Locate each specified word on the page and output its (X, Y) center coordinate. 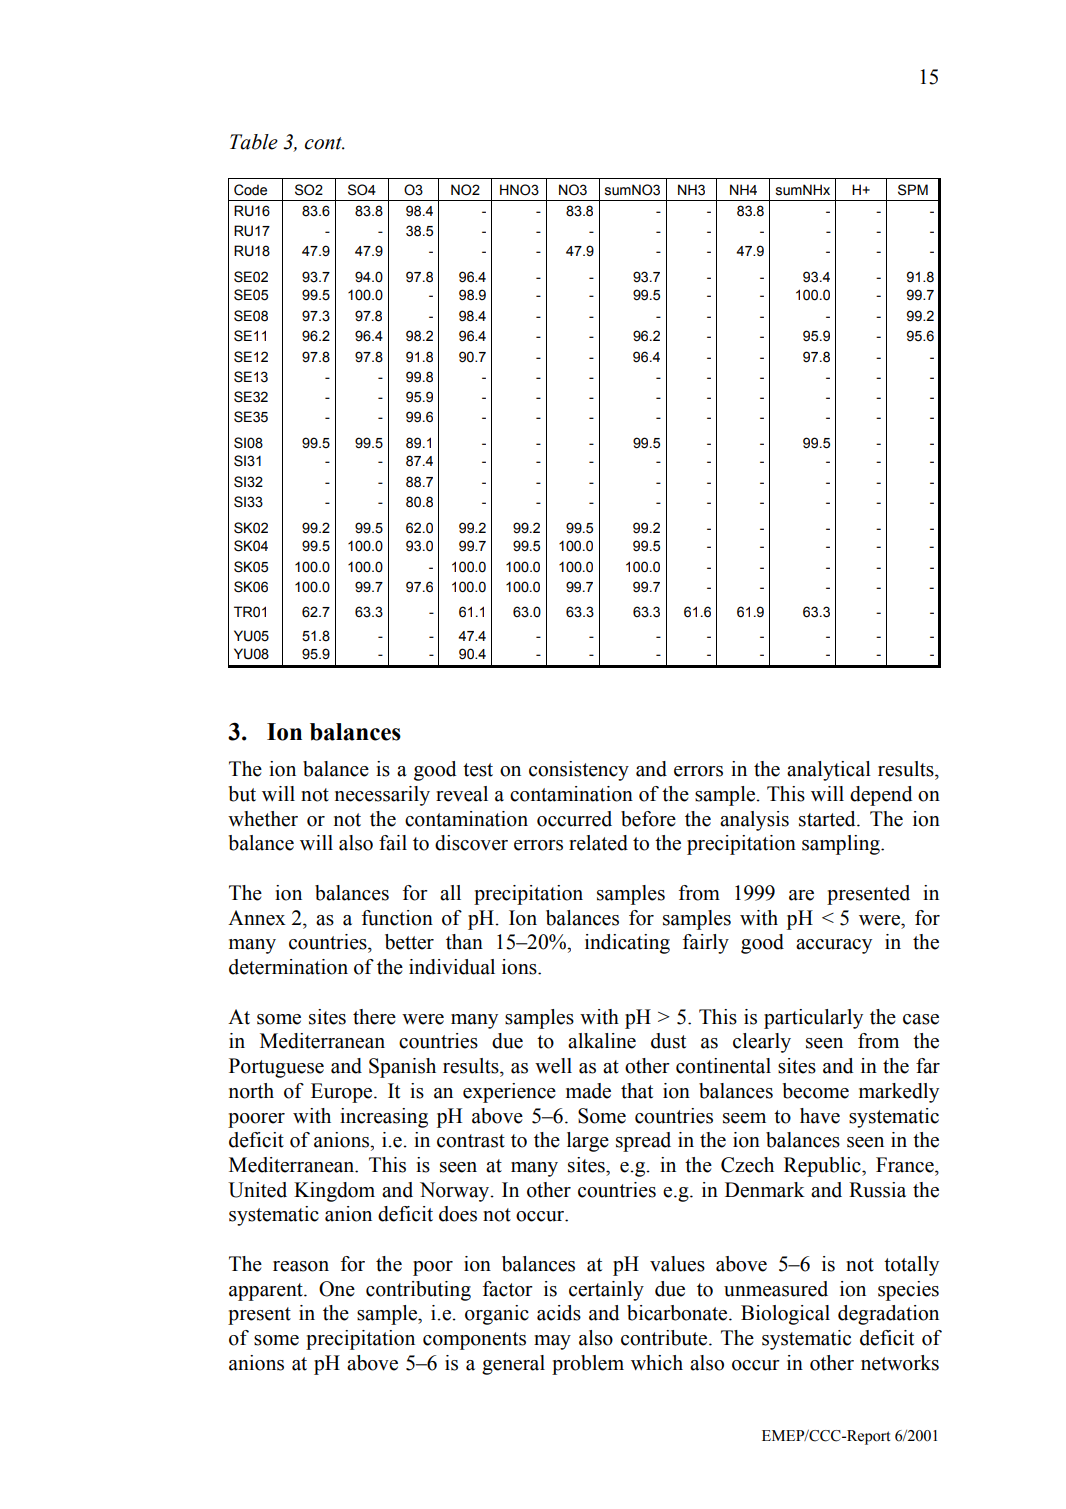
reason (301, 1266)
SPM (913, 190)
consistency (579, 771)
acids (559, 1313)
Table (254, 142)
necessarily (382, 796)
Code (250, 190)
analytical (829, 771)
